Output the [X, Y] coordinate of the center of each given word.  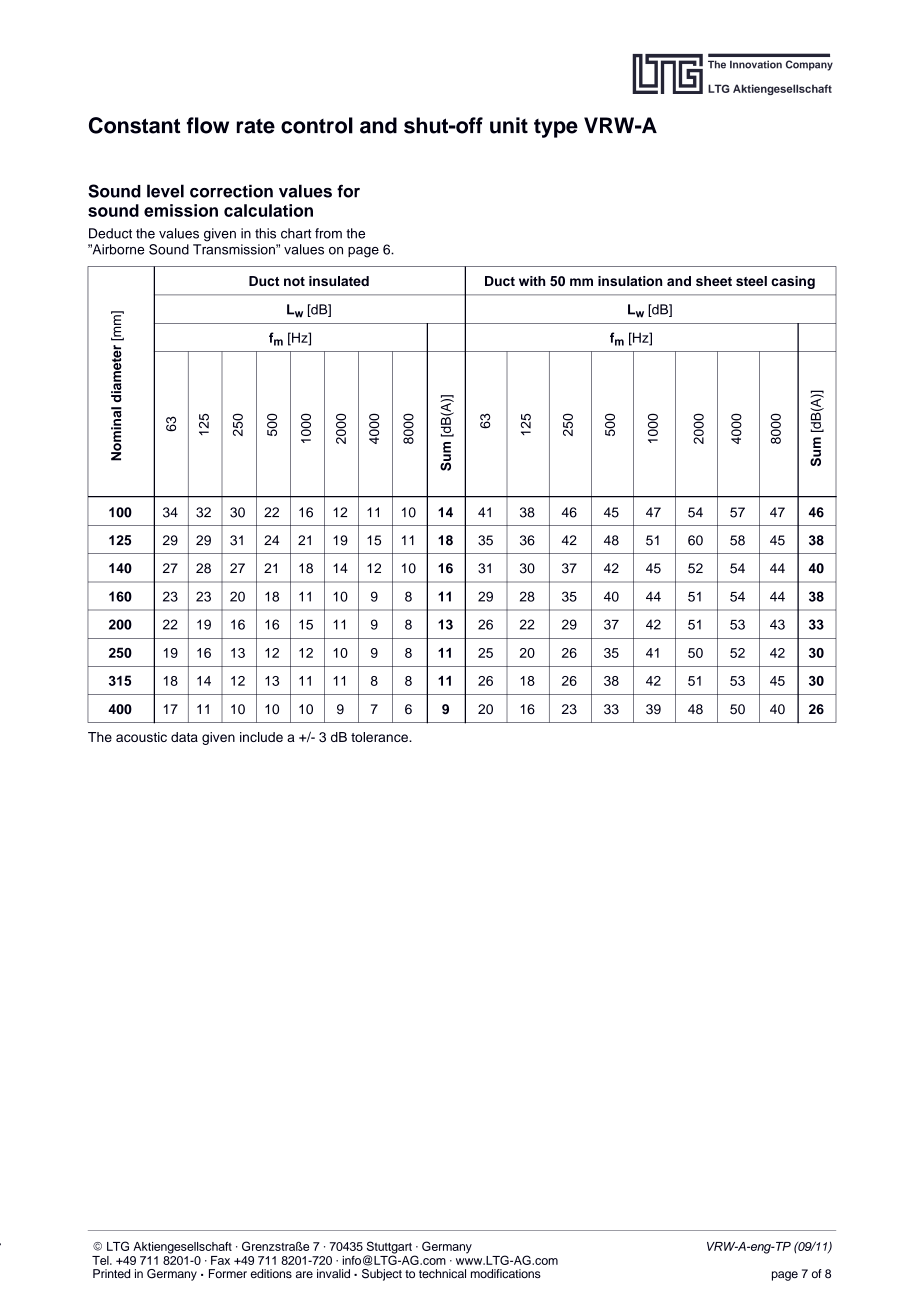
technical [442, 1273]
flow [208, 125]
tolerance [380, 737]
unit [509, 125]
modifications [506, 1273]
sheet [714, 281]
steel [751, 281]
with [532, 281]
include [261, 737]
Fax [220, 1260]
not [294, 281]
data [184, 737]
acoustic [141, 737]
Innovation [756, 64]
